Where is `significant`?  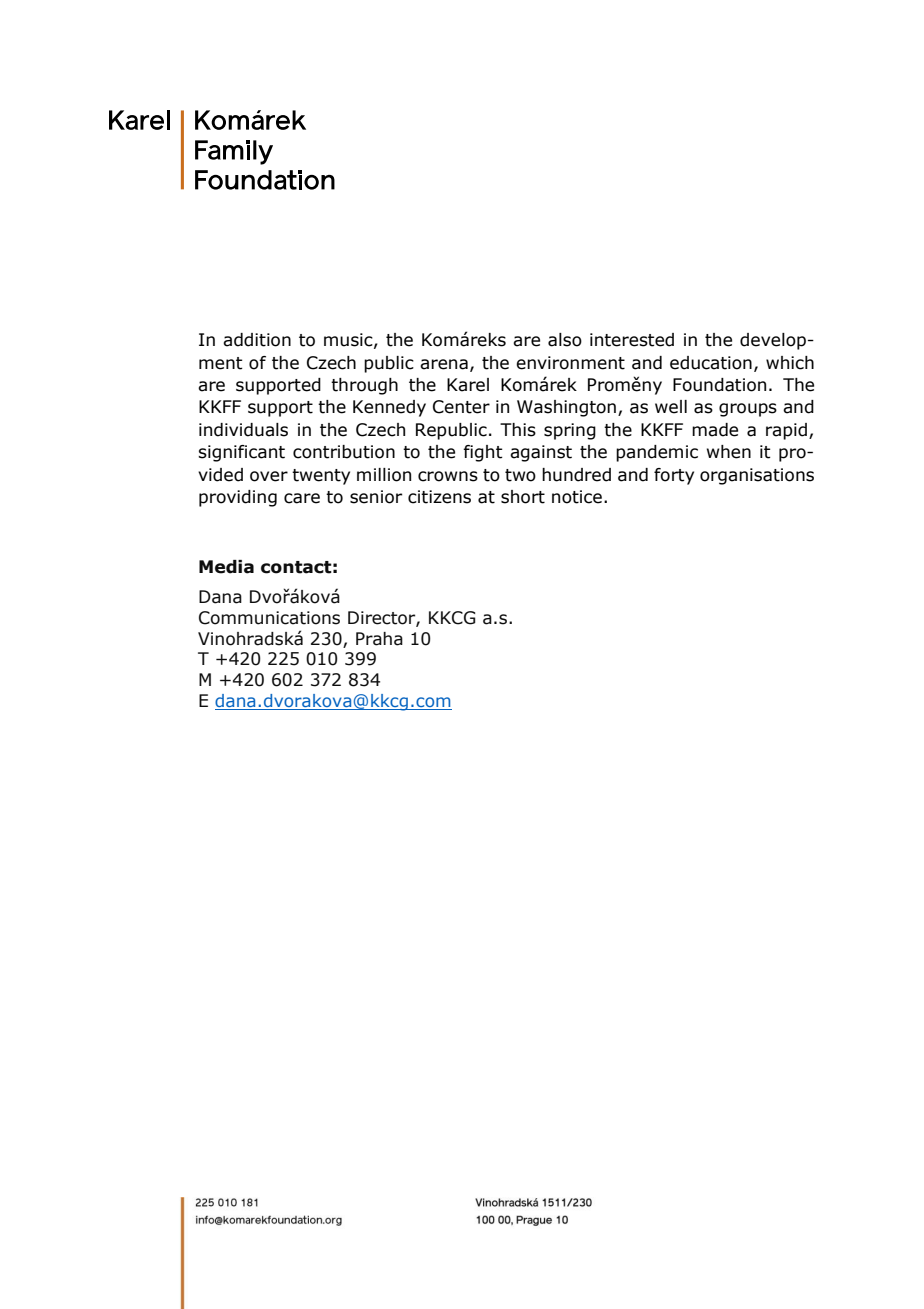
significant is located at coordinates (241, 453).
